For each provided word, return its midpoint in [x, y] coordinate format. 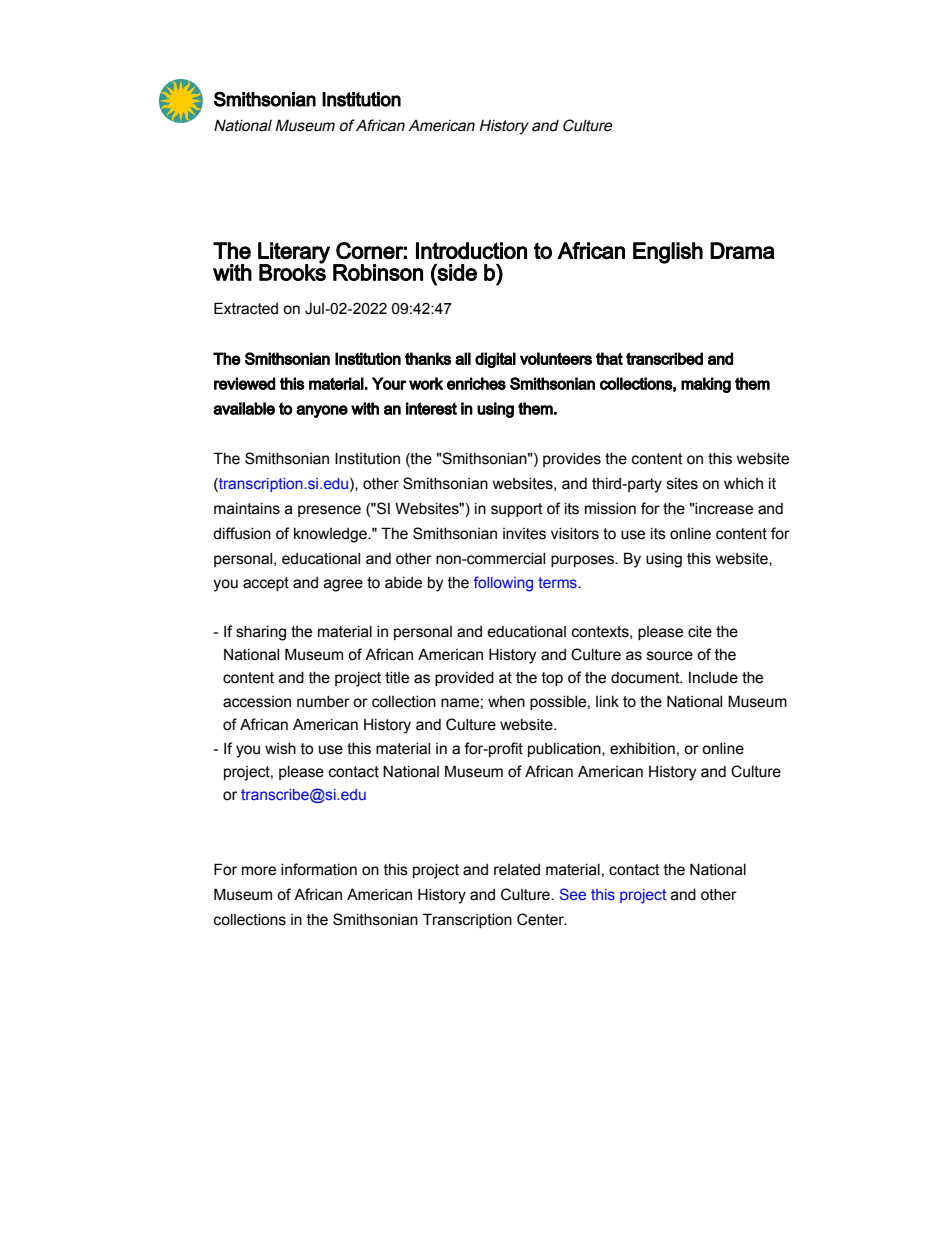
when [506, 702]
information [319, 869]
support [517, 510]
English [668, 253]
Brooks [292, 271]
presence [329, 511]
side [456, 272]
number [323, 702]
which [743, 484]
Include [713, 678]
